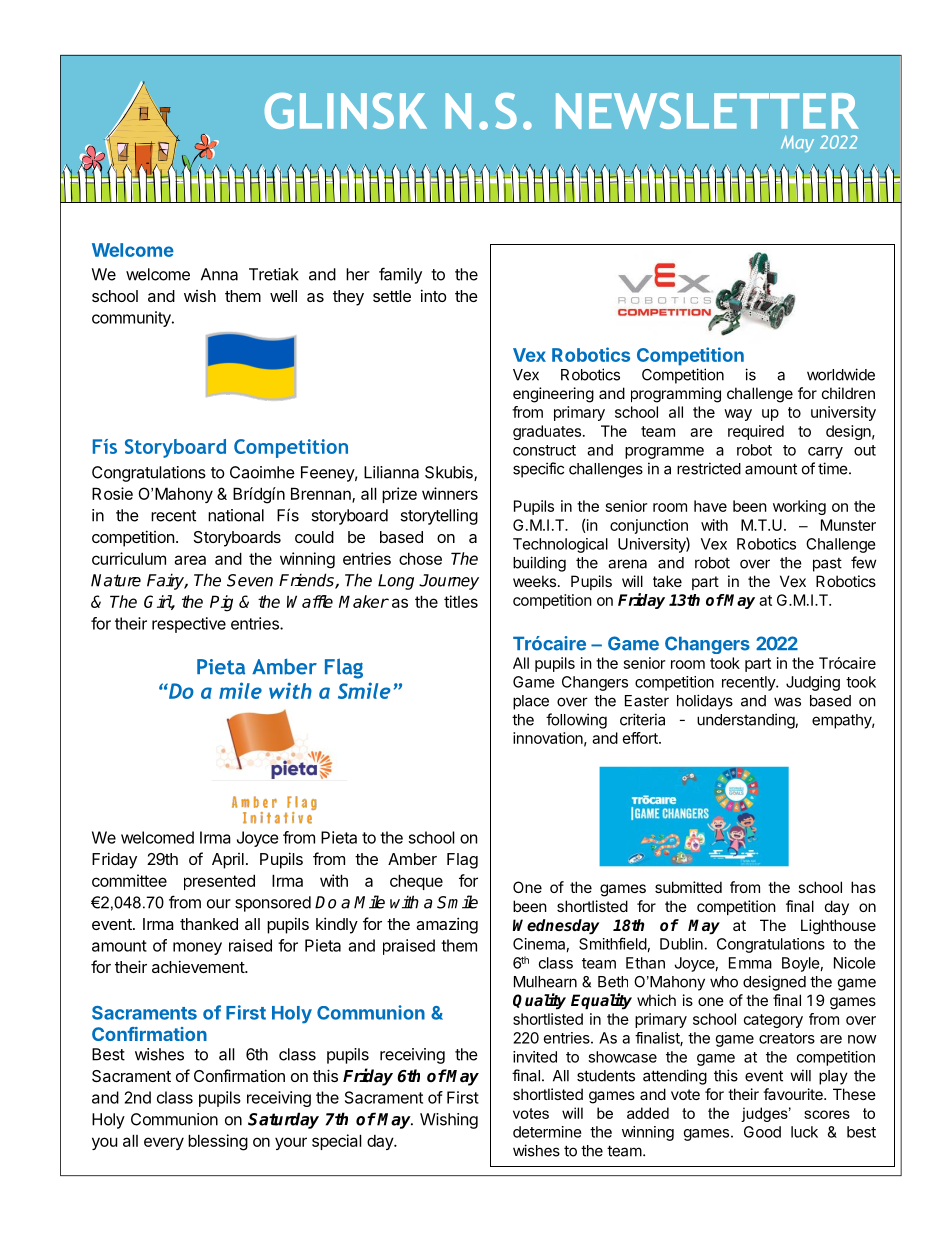 This screenshot has height=1233, width=952. What do you see at coordinates (756, 432) in the screenshot?
I see `required` at bounding box center [756, 432].
